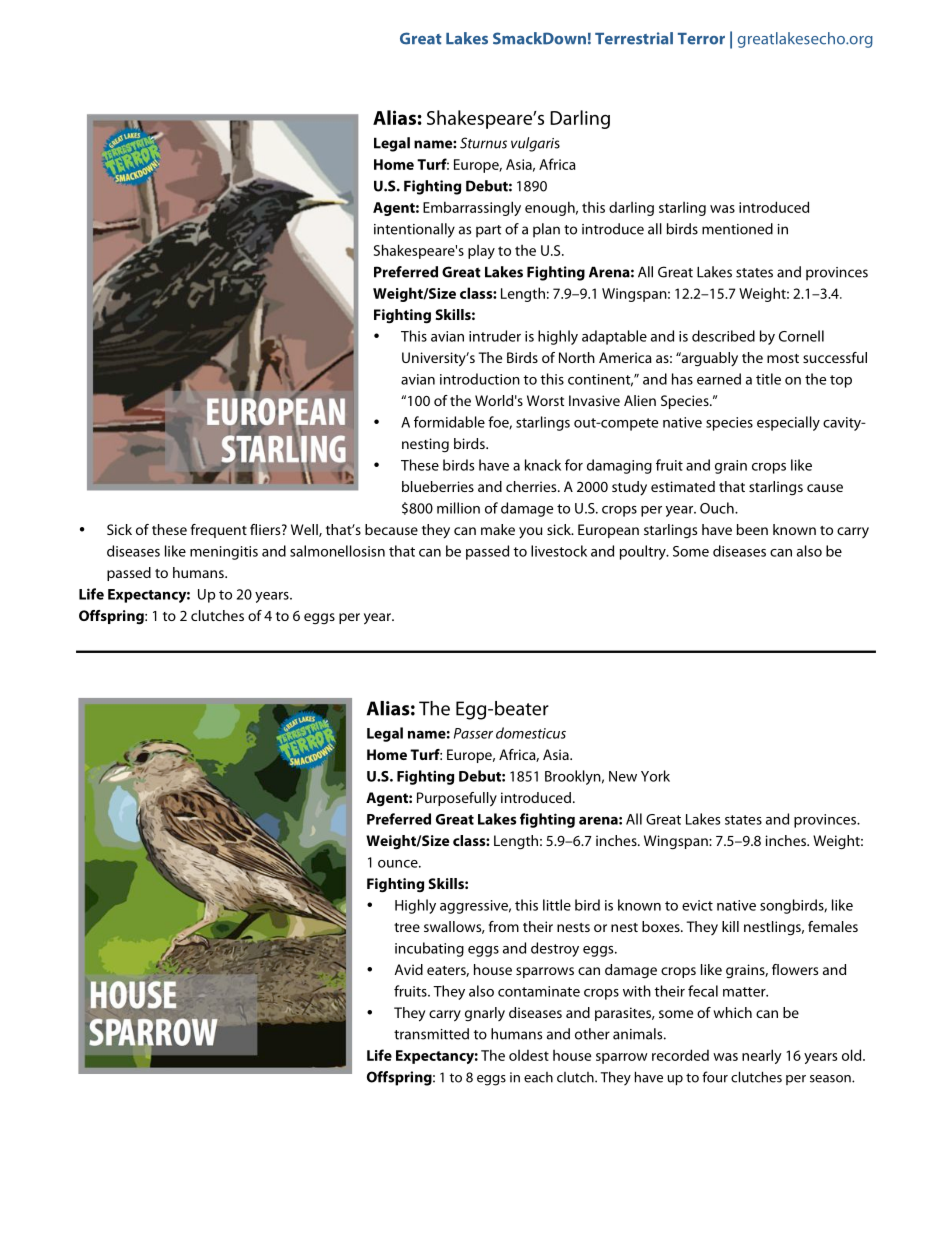 The image size is (952, 1233). Describe the element at coordinates (431, 1034) in the screenshot. I see `transmitted` at that location.
